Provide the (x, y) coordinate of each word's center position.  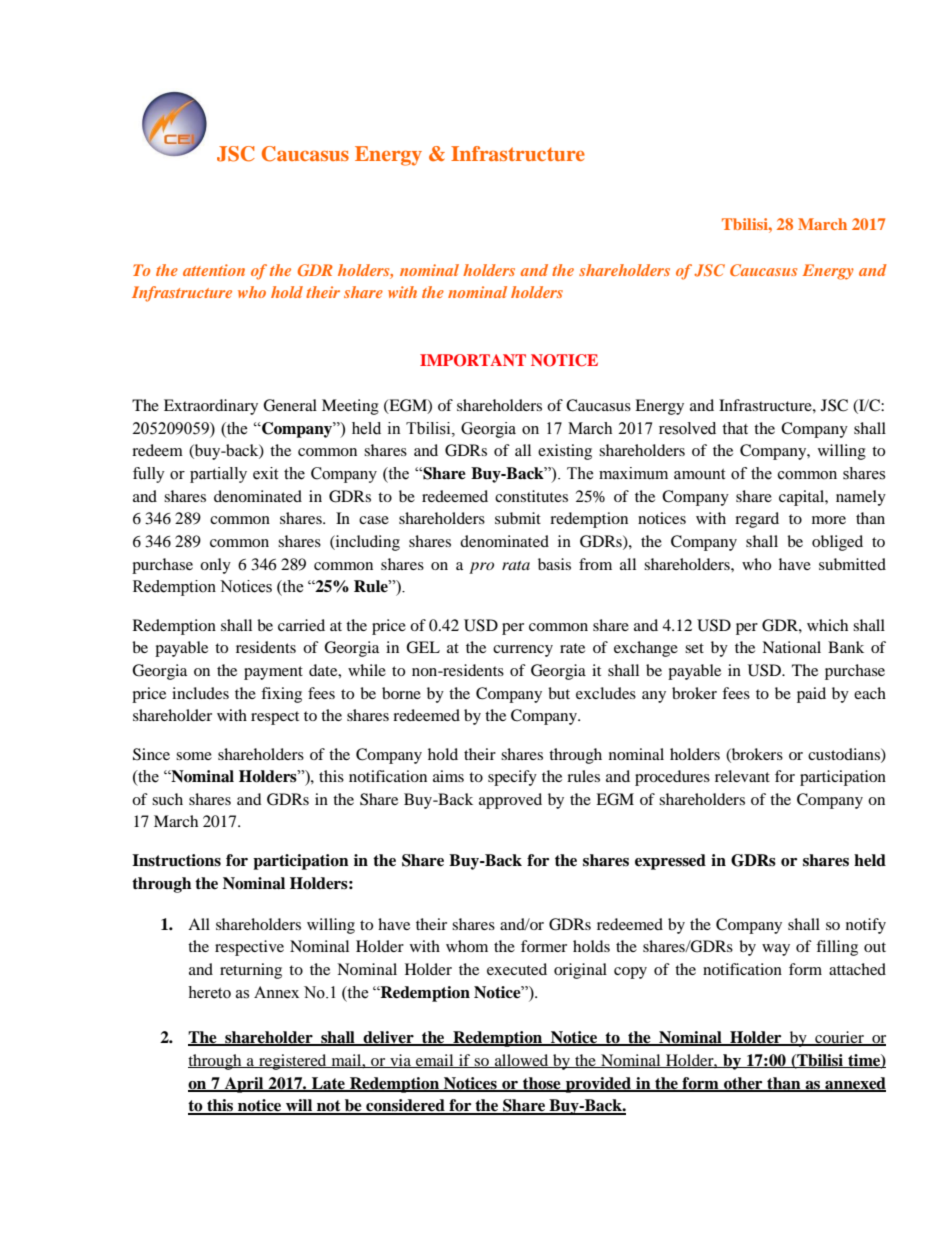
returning (251, 971)
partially (218, 475)
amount (699, 474)
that (735, 428)
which (827, 625)
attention (214, 270)
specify (512, 778)
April (244, 1085)
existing (565, 452)
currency (523, 651)
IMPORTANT (473, 360)
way (776, 950)
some (194, 756)
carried (301, 625)
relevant (742, 776)
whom (467, 946)
